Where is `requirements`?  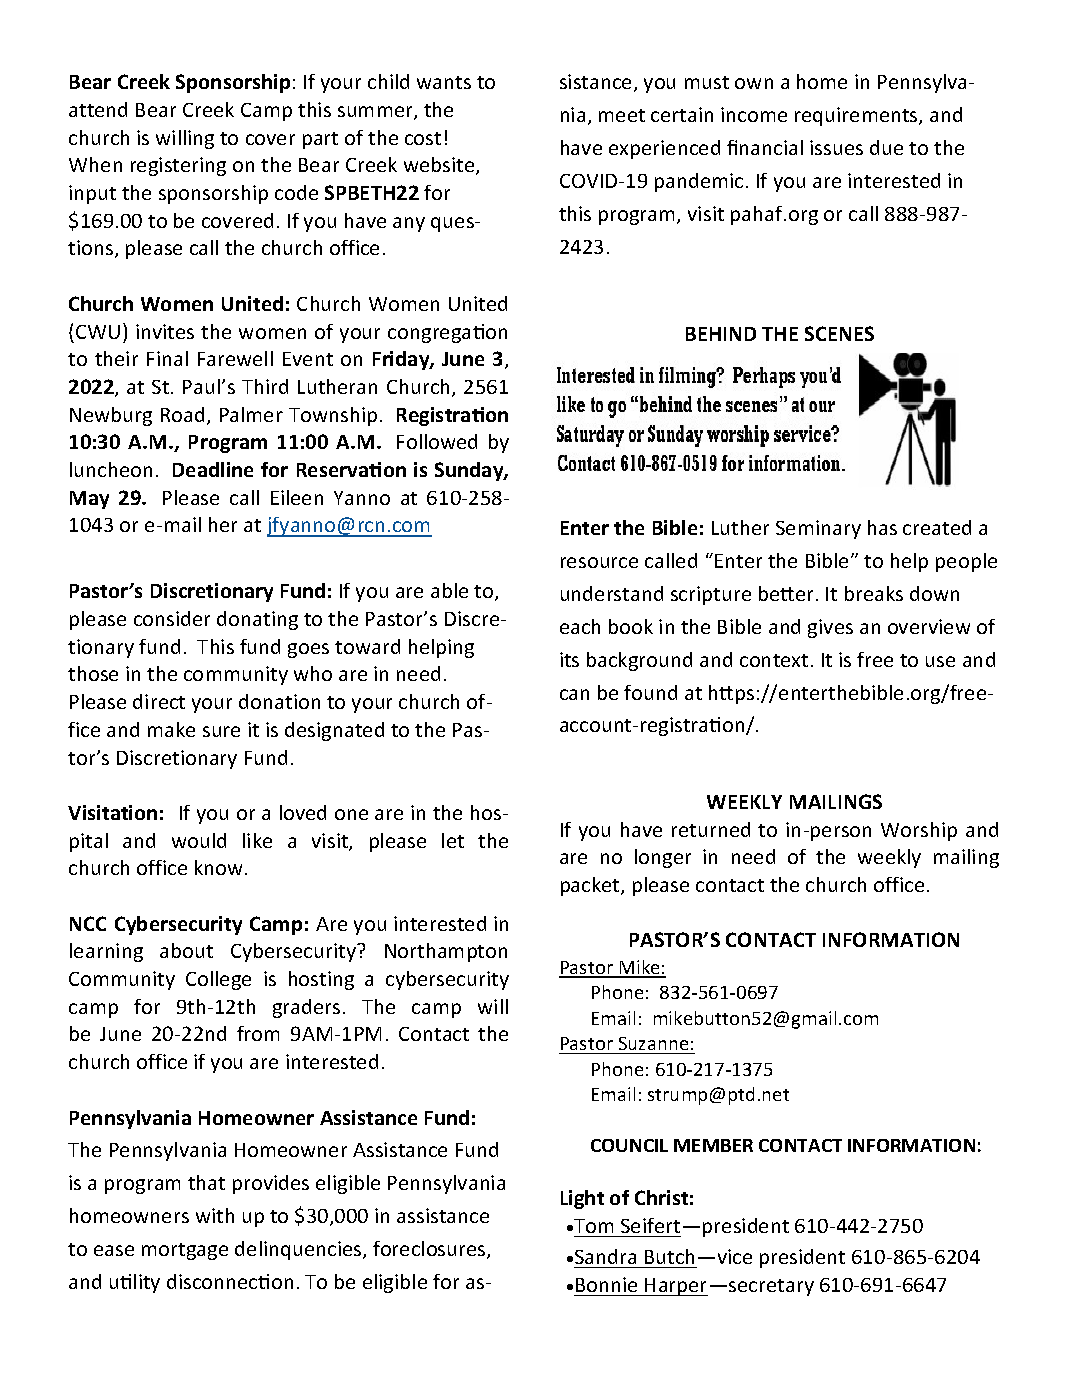 requirements is located at coordinates (857, 116).
